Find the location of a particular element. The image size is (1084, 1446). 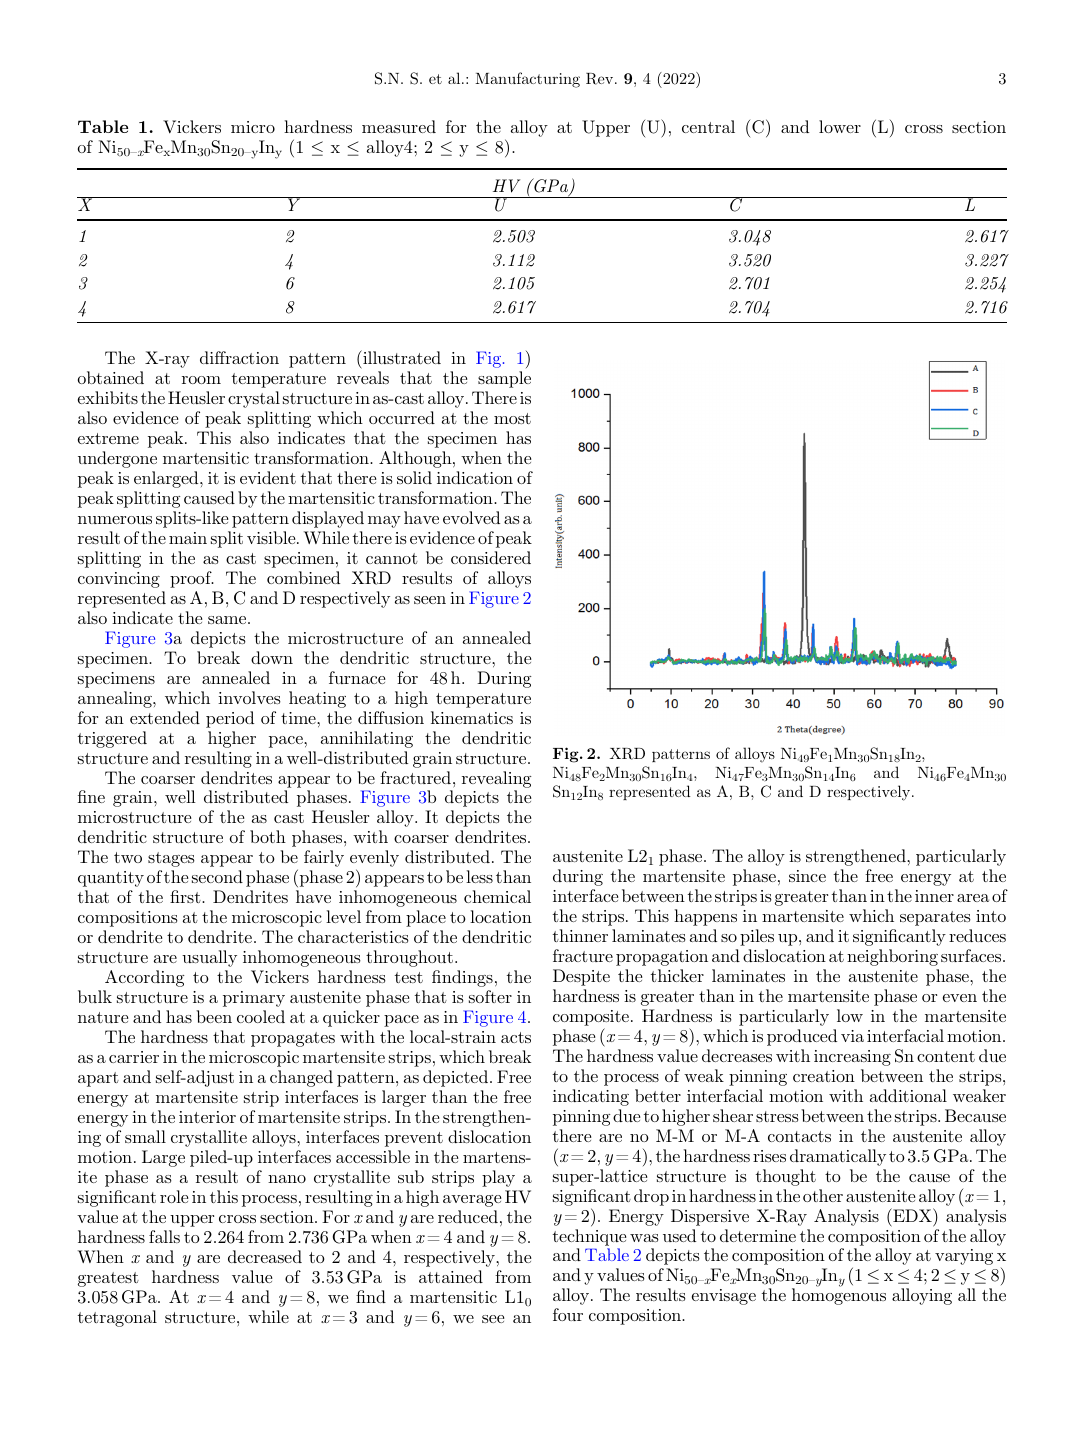

decreased is located at coordinates (265, 1256).
